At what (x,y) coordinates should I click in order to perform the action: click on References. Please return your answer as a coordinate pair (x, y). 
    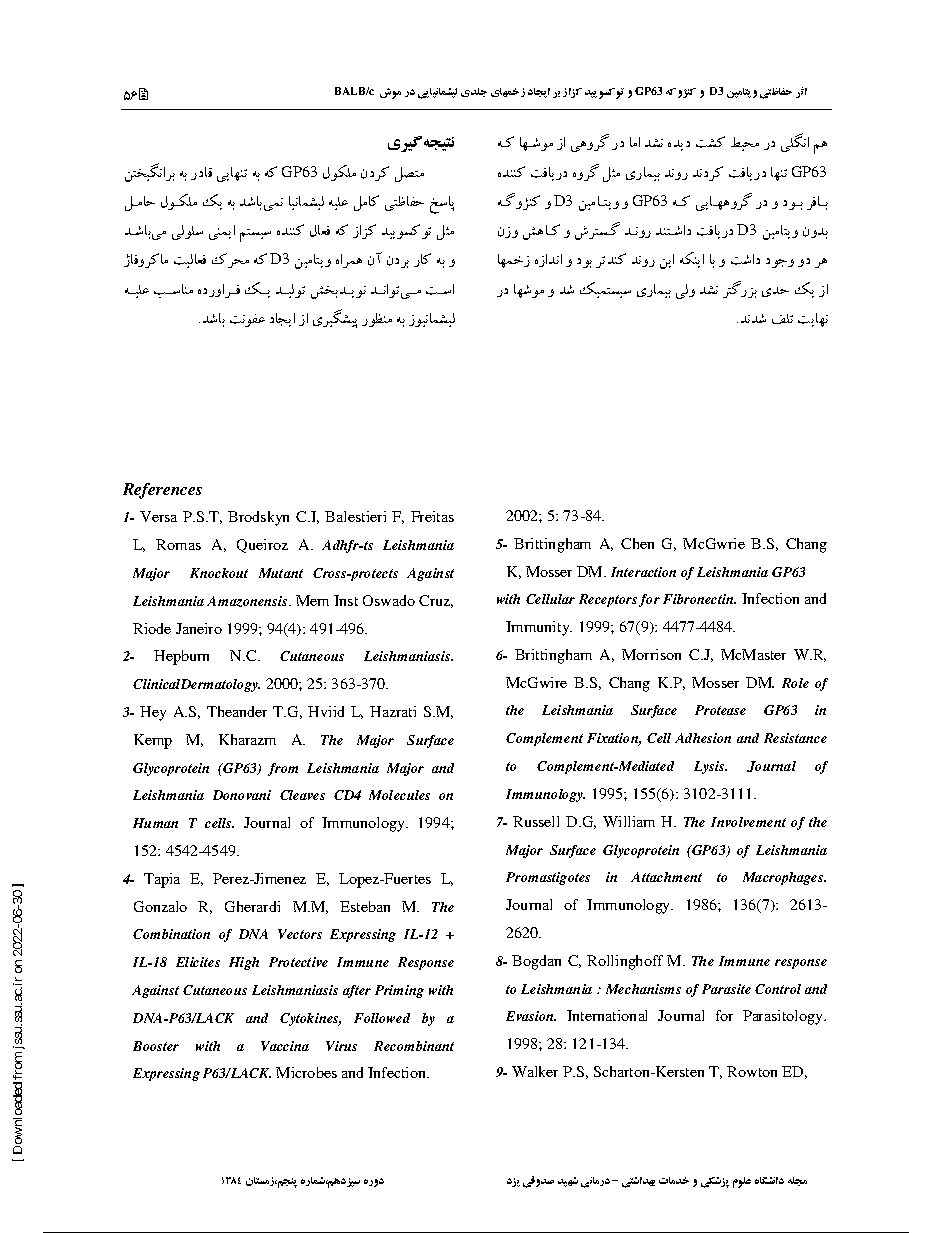
    Looking at the image, I should click on (162, 491).
